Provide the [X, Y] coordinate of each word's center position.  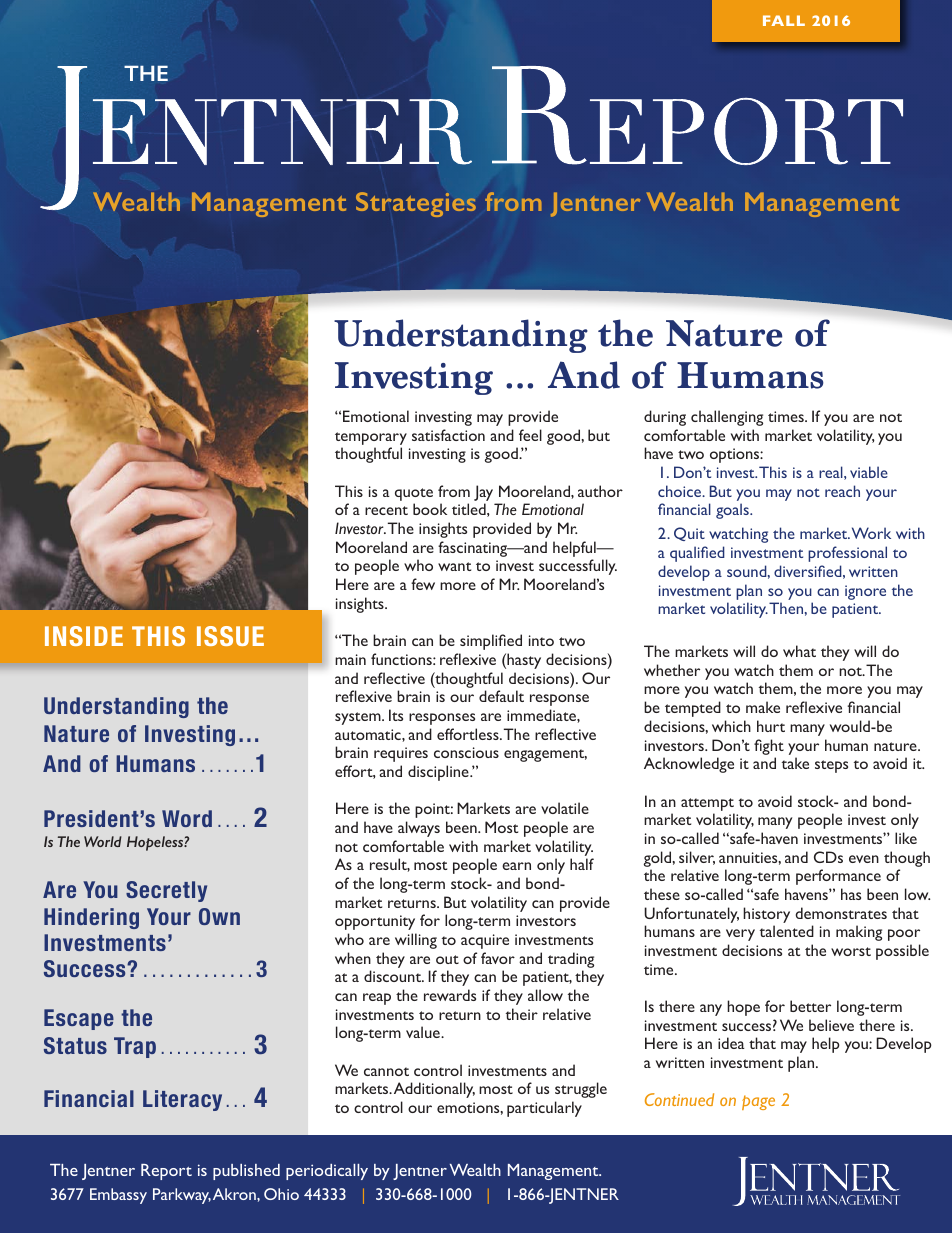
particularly [544, 1109]
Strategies [416, 204]
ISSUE [230, 636]
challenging [727, 418]
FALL [784, 20]
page [758, 1102]
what [799, 651]
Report [166, 1172]
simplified [491, 642]
